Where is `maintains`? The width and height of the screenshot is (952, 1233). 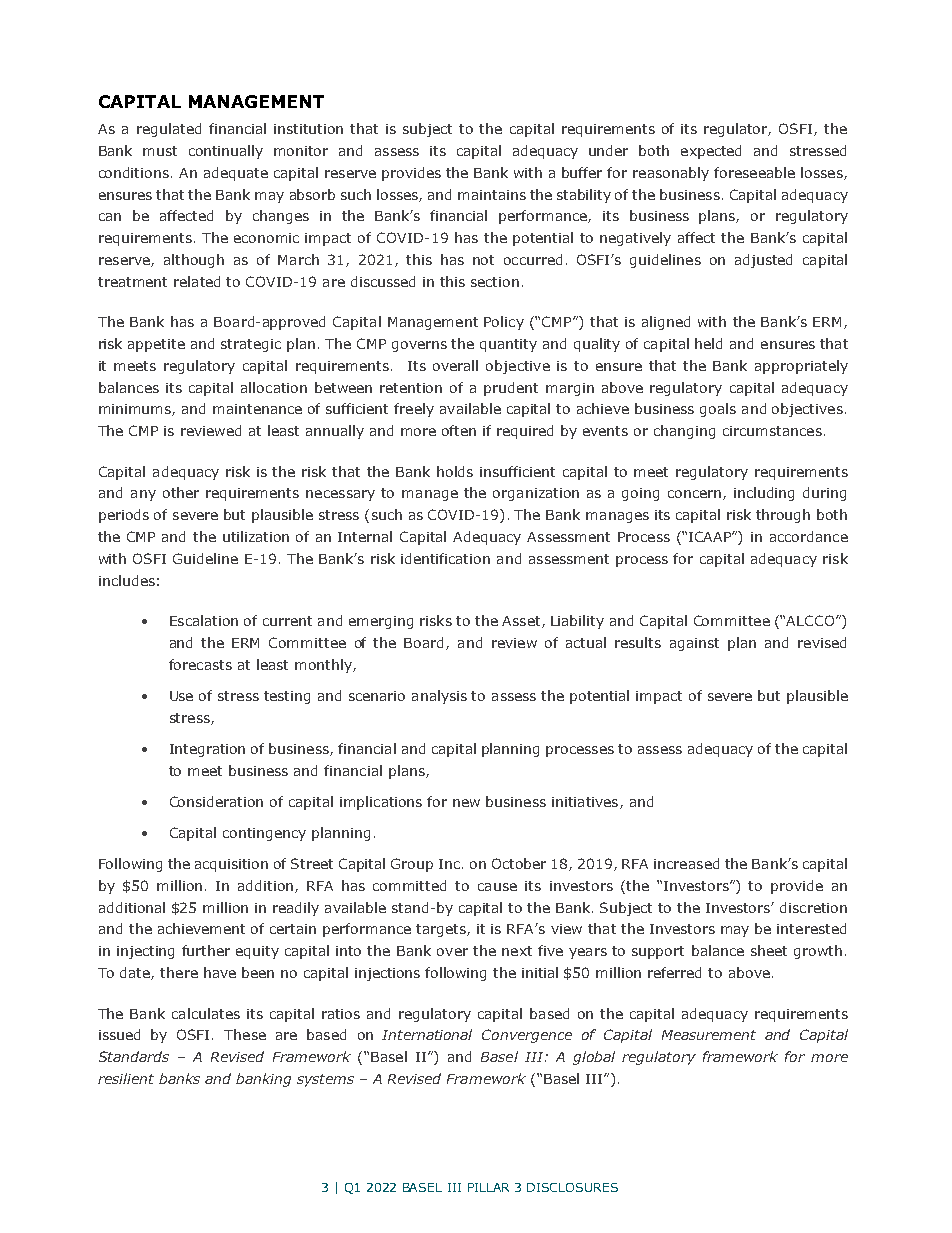 maintains is located at coordinates (492, 195).
